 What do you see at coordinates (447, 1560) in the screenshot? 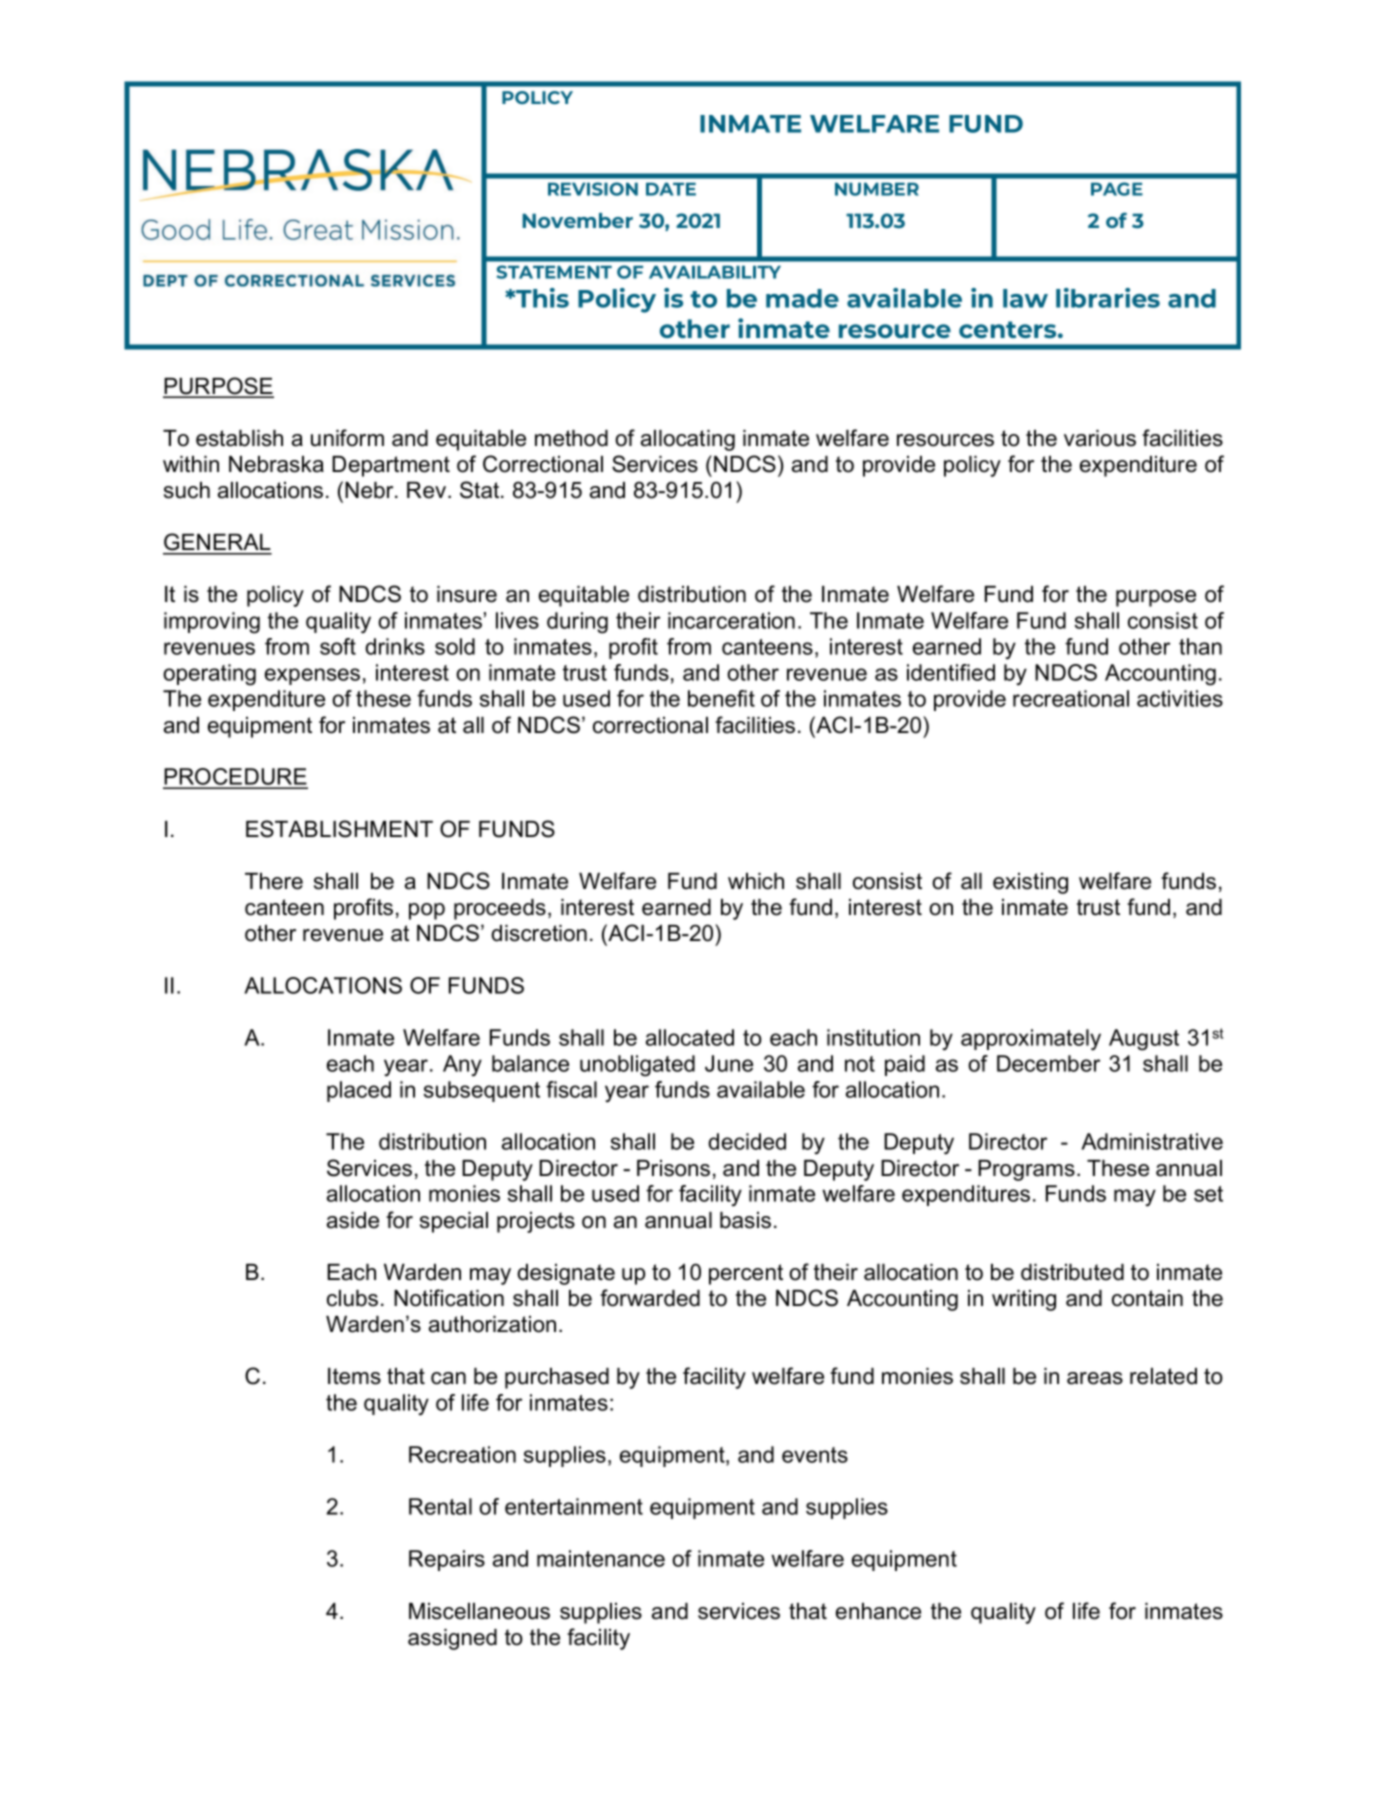
I see `Repairs` at bounding box center [447, 1560].
